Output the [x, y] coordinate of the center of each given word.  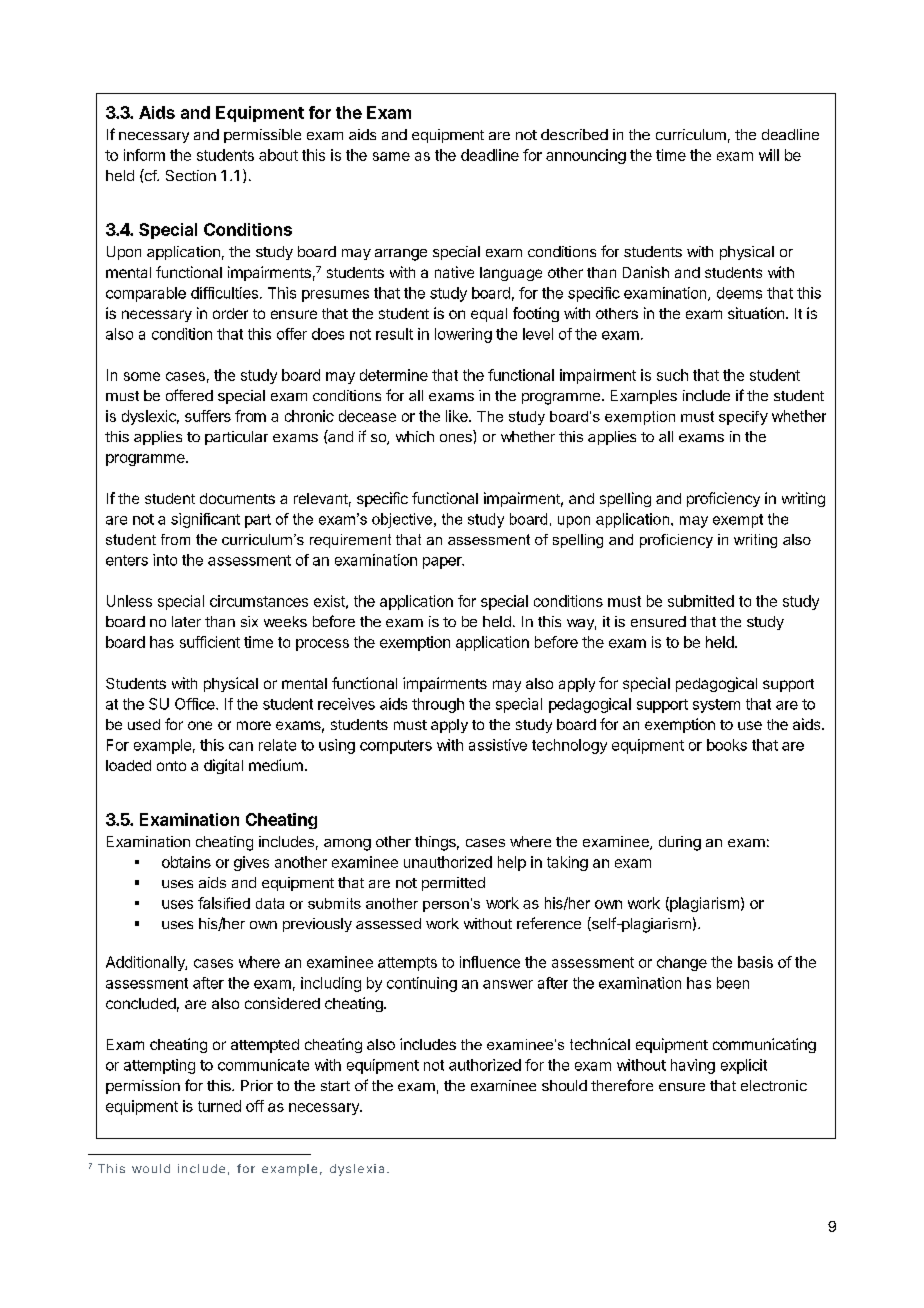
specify [743, 418]
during [680, 843]
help [512, 863]
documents [237, 498]
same [391, 156]
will [769, 155]
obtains [186, 862]
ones [456, 438]
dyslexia [357, 1170]
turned [219, 1106]
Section [191, 175]
